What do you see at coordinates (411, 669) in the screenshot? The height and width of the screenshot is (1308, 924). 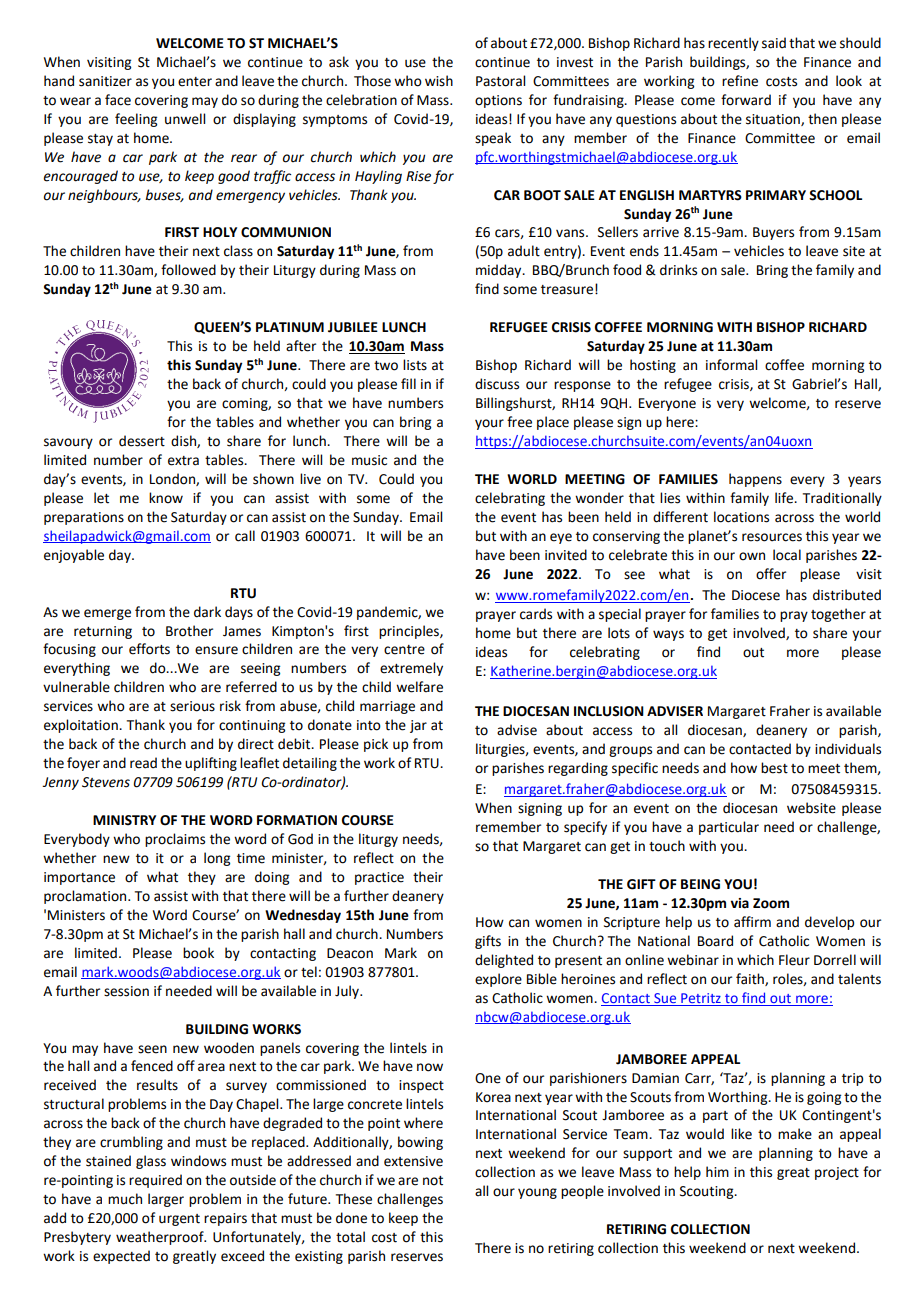 I see `extremely` at bounding box center [411, 669].
